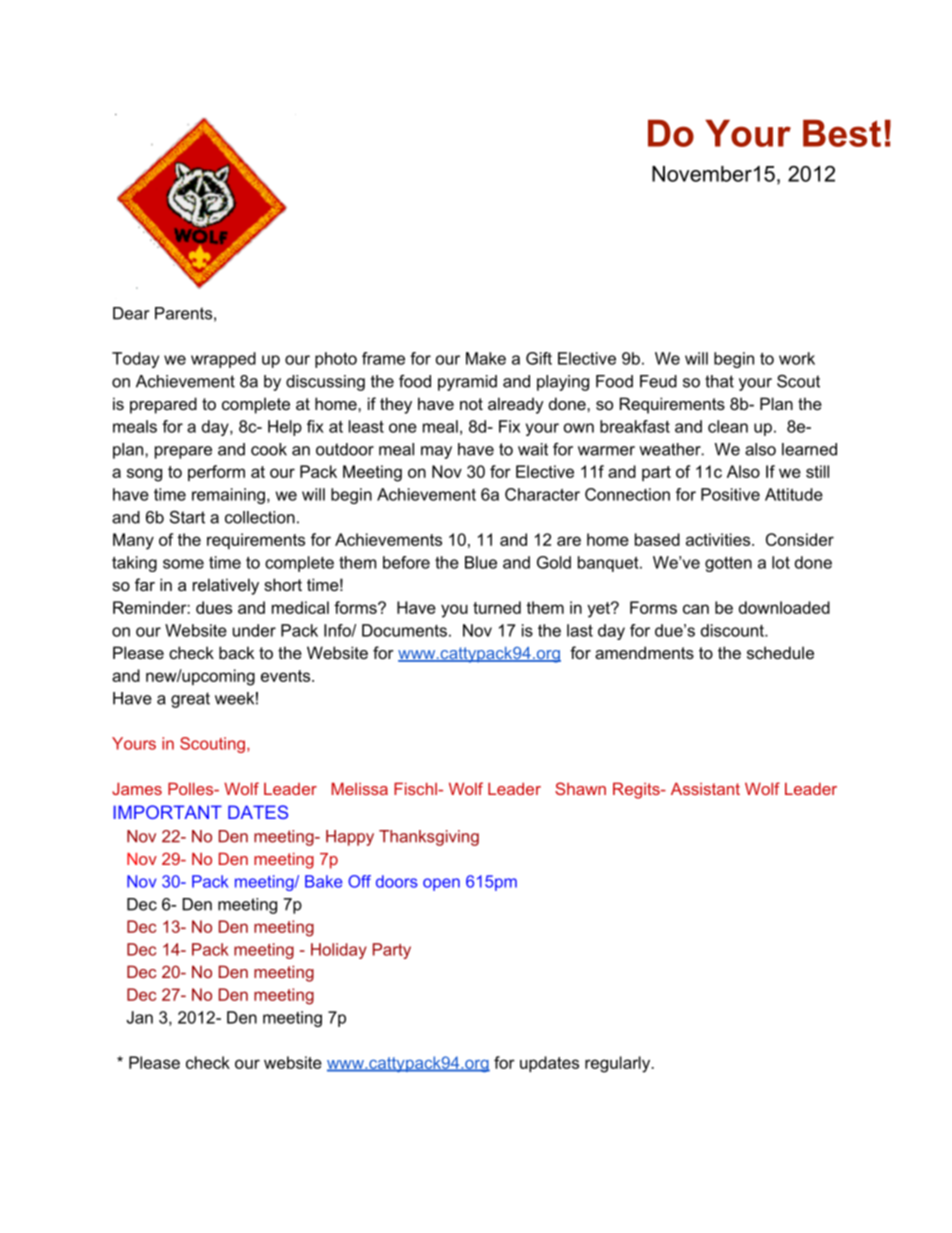 The height and width of the screenshot is (1233, 952). What do you see at coordinates (223, 360) in the screenshot?
I see `wrapped` at bounding box center [223, 360].
